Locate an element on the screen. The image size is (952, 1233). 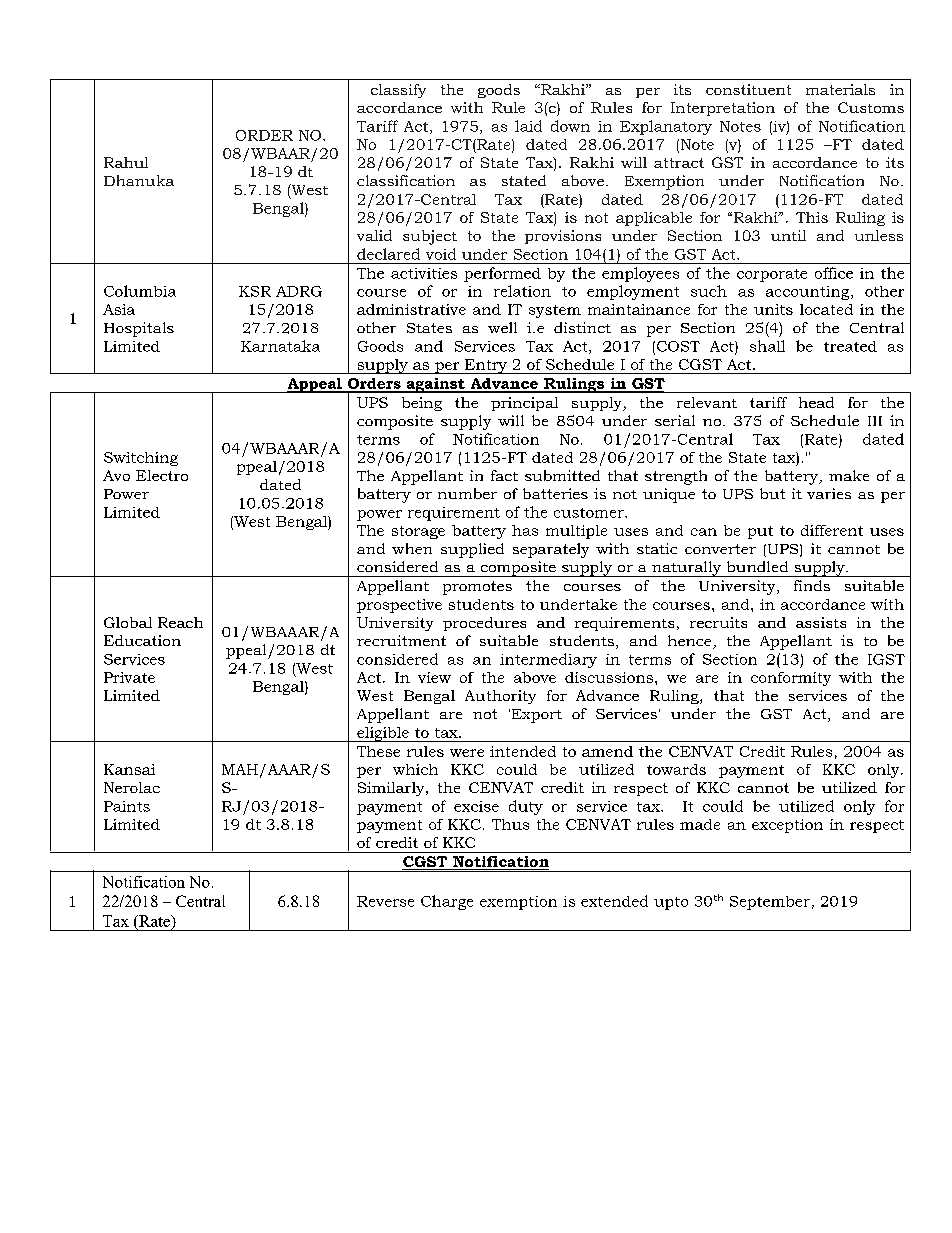
but is located at coordinates (772, 493).
